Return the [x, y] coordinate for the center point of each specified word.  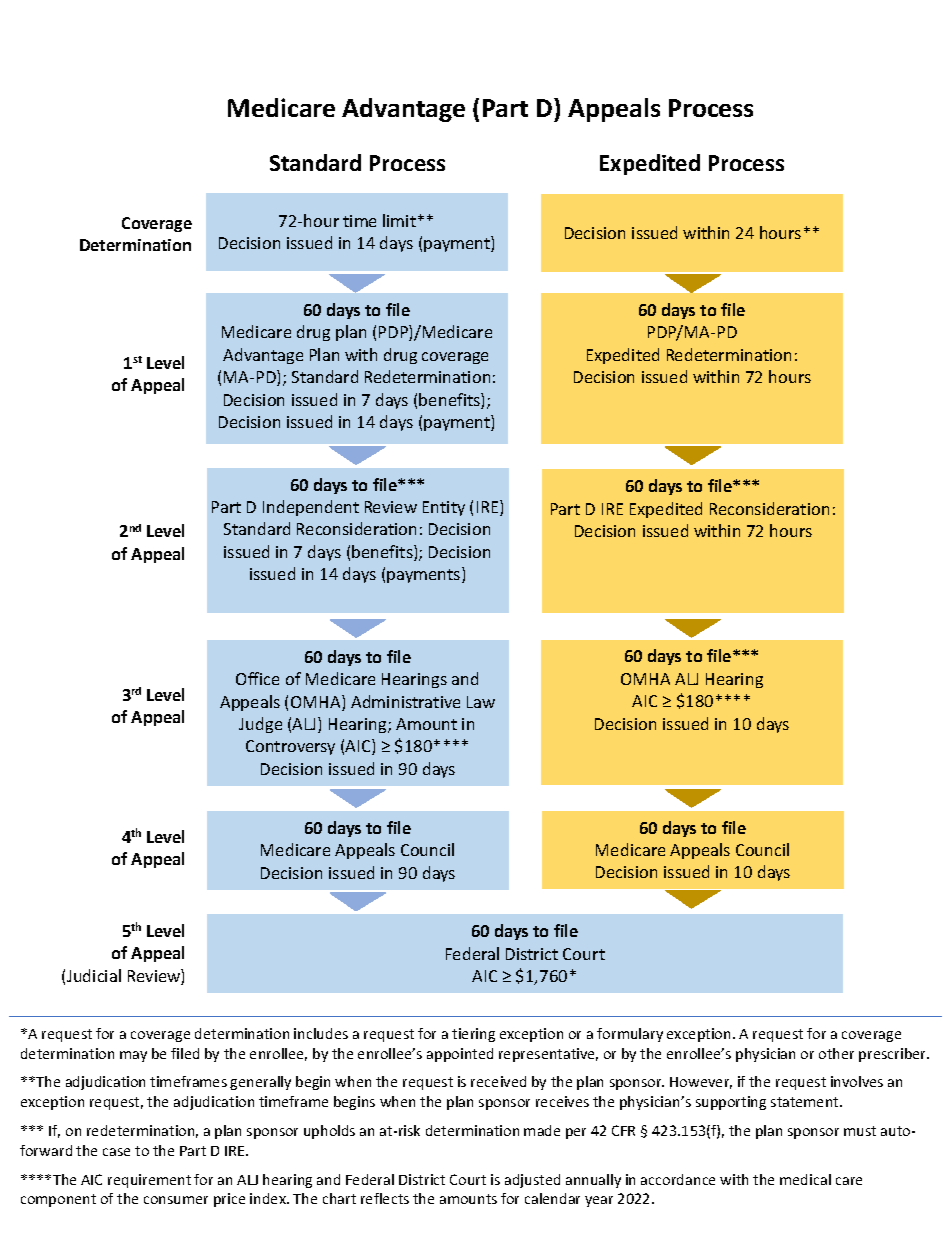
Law [481, 702]
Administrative [405, 701]
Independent [311, 508]
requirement [149, 1181]
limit [399, 220]
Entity [444, 508]
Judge [260, 725]
